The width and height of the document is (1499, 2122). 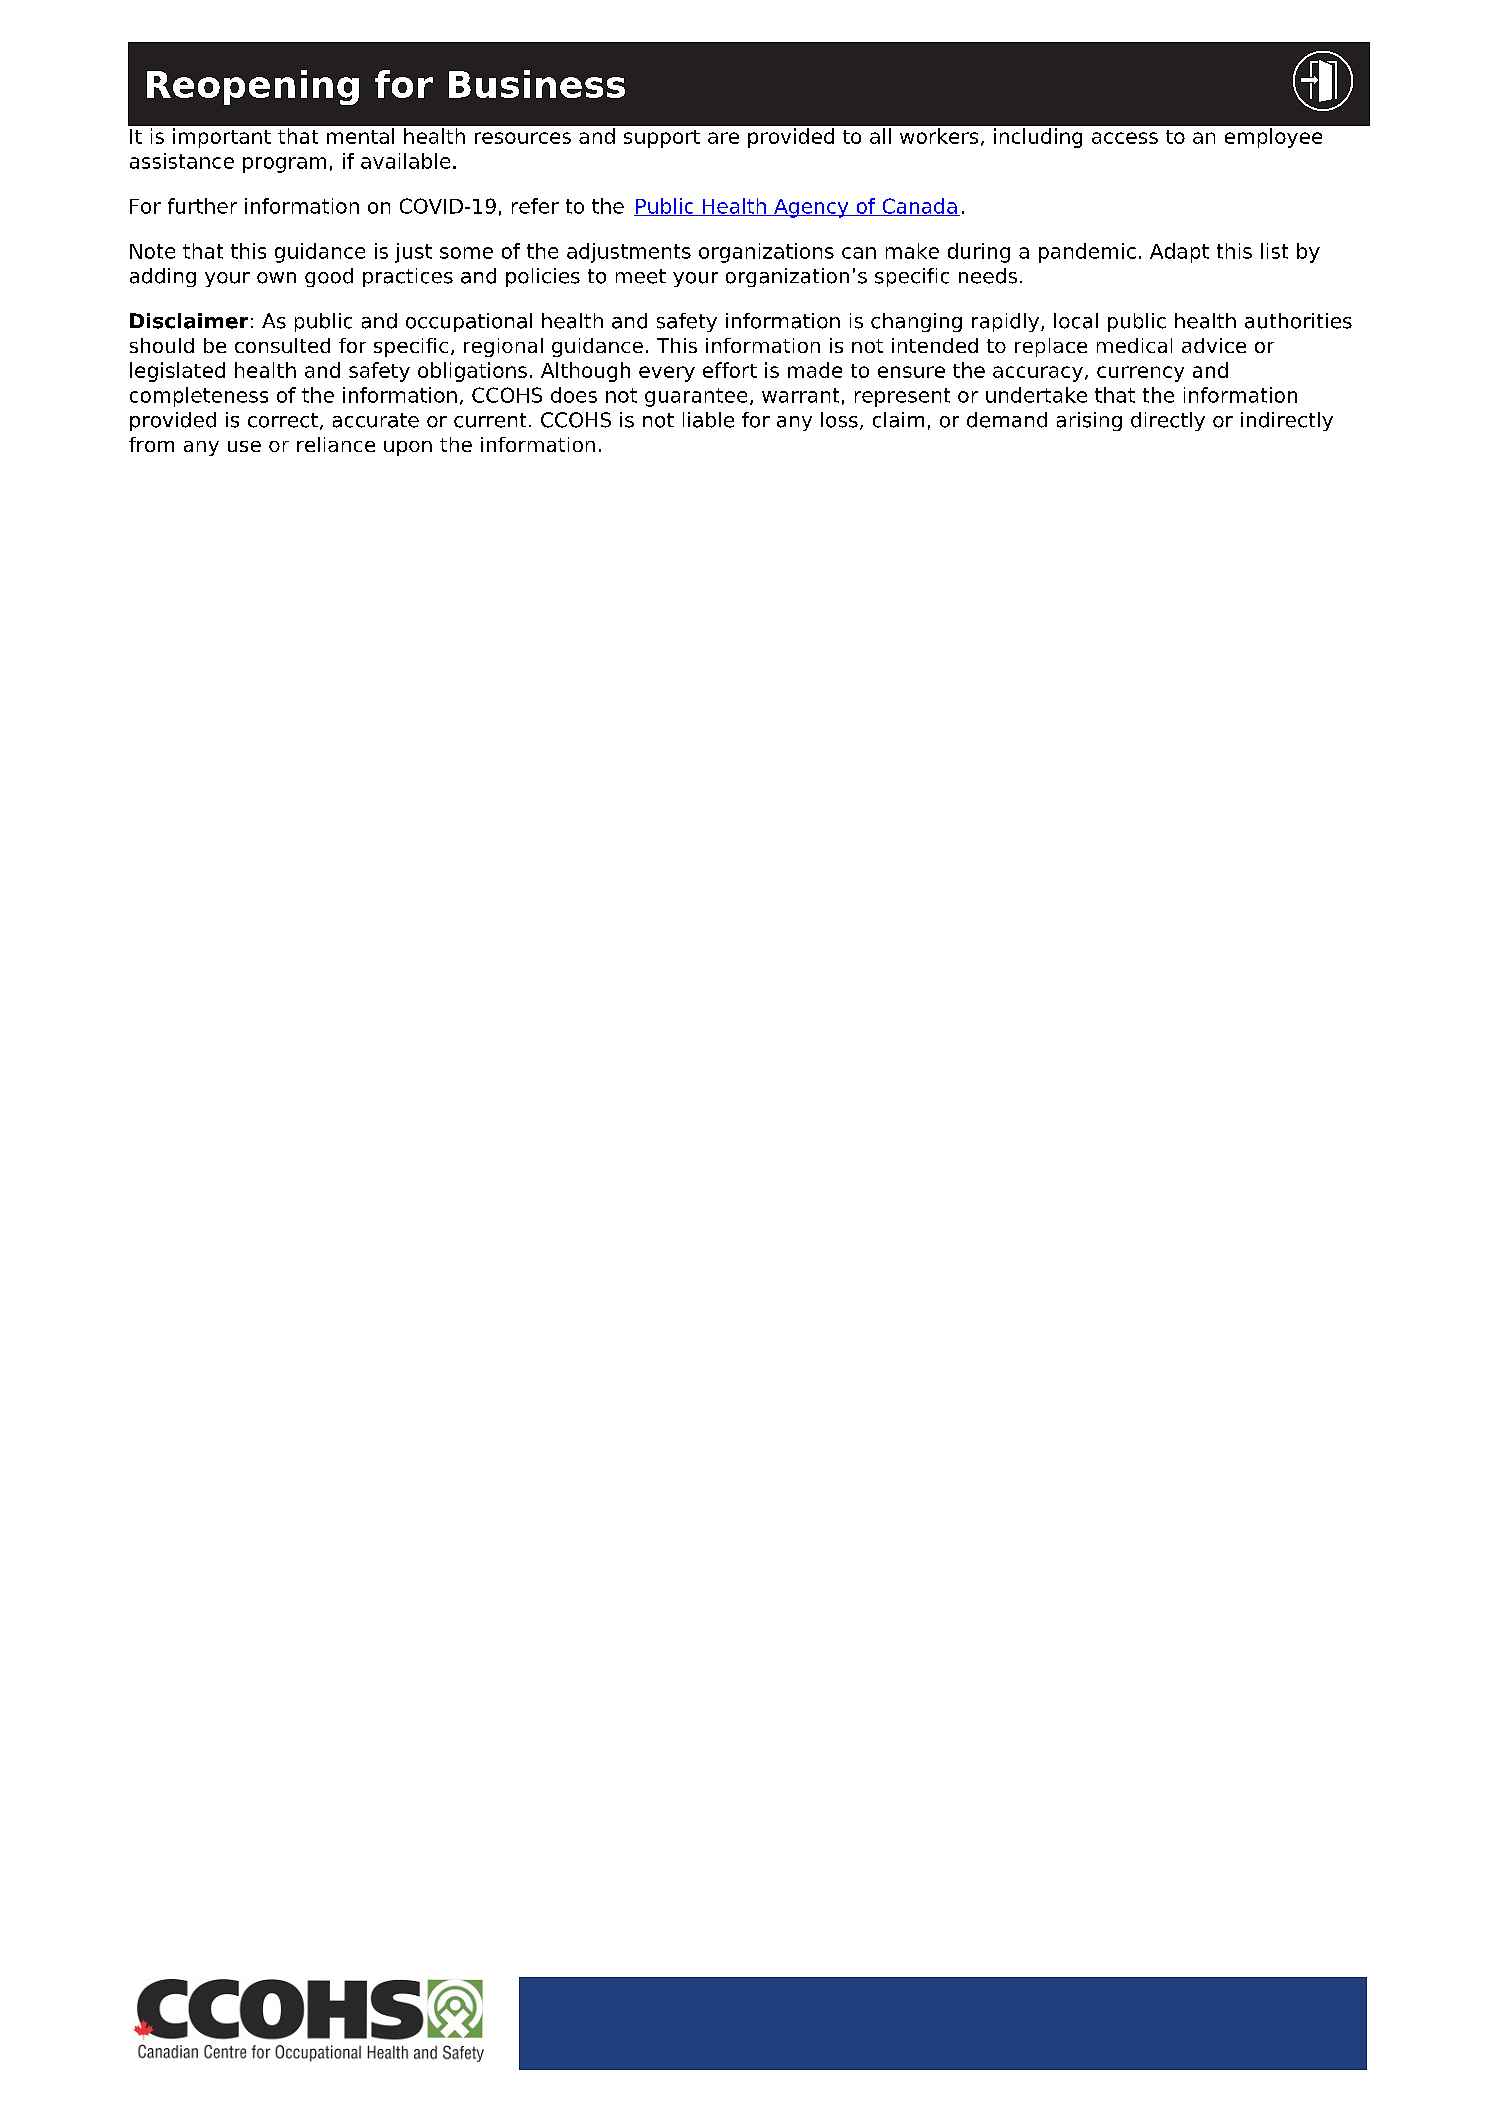 I want to click on Canada, so click(x=919, y=207).
